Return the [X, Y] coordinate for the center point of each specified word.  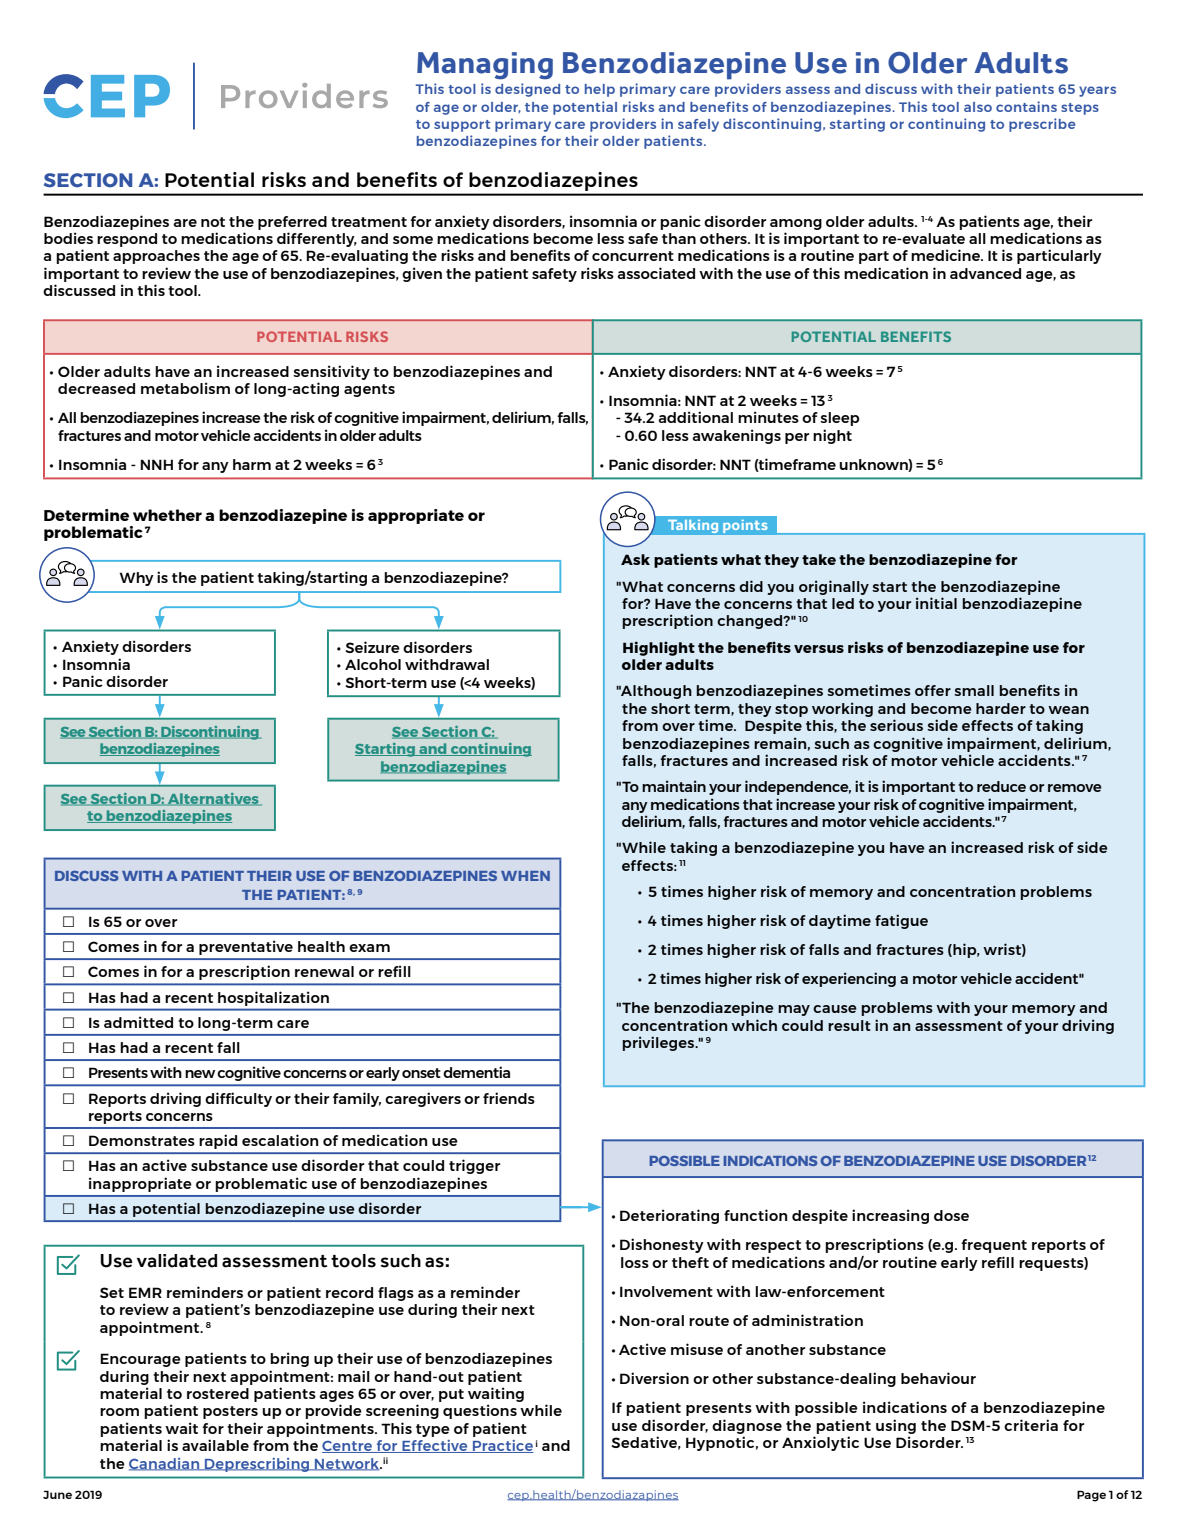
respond [127, 240]
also [978, 107]
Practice [502, 1446]
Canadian [165, 1464]
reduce [1001, 786]
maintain [674, 786]
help [600, 90]
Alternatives [213, 799]
